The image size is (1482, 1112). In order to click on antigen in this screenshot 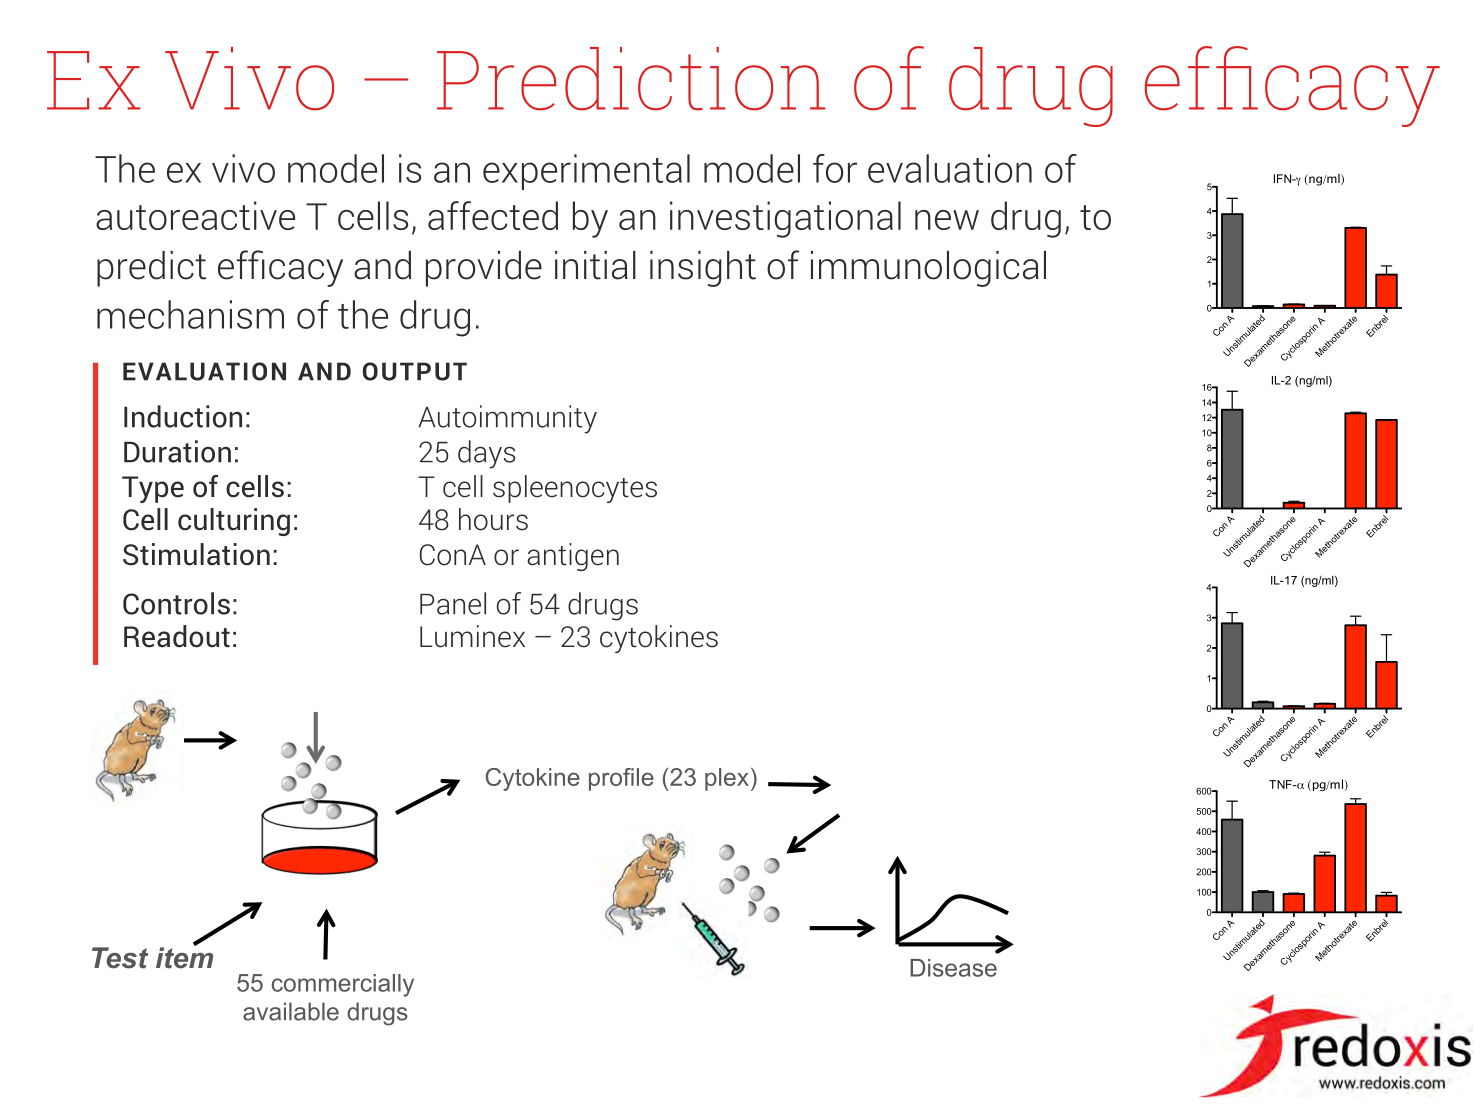, I will do `click(573, 557)`.
